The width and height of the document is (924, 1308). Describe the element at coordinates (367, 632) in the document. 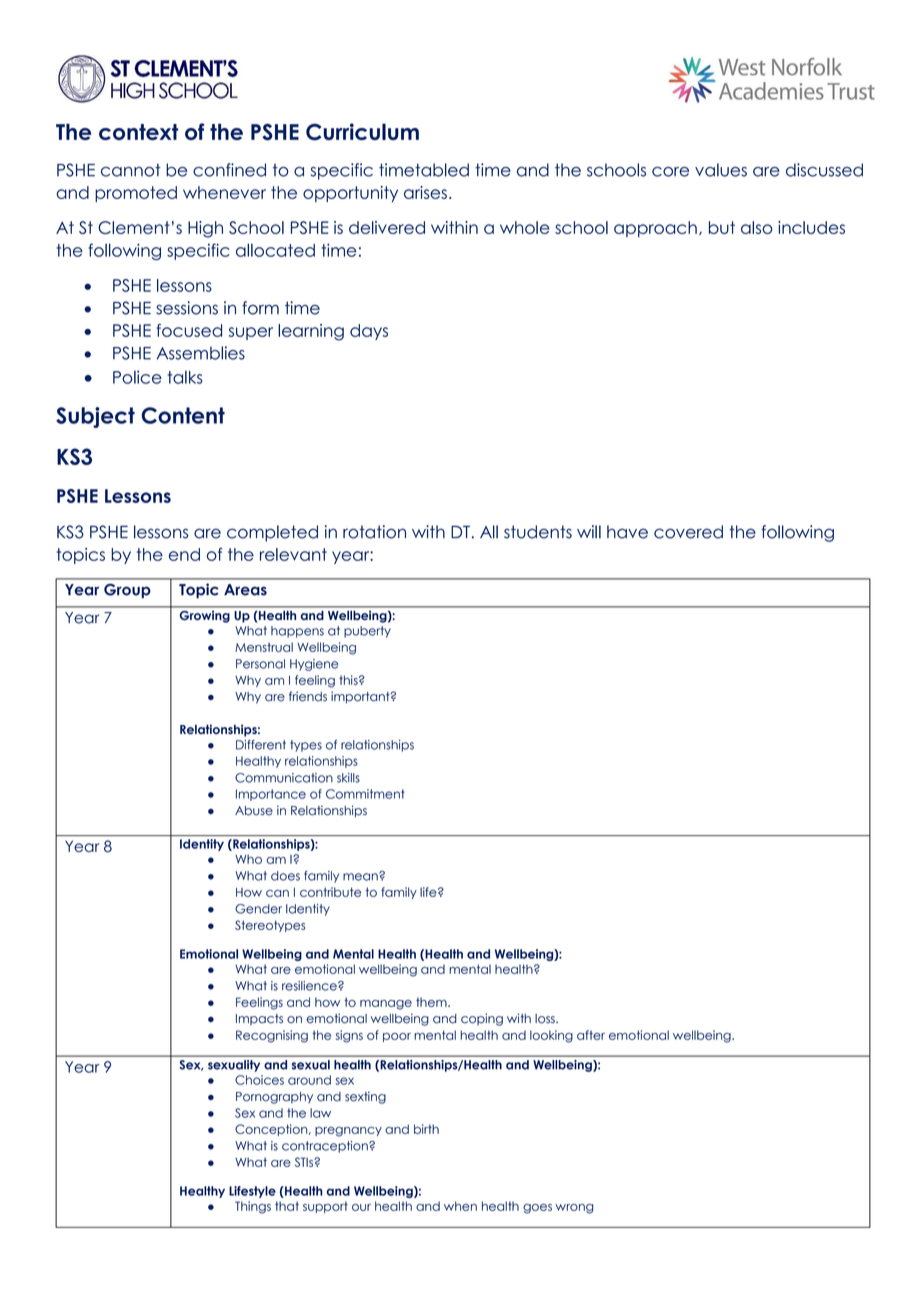

I see `puberty` at that location.
